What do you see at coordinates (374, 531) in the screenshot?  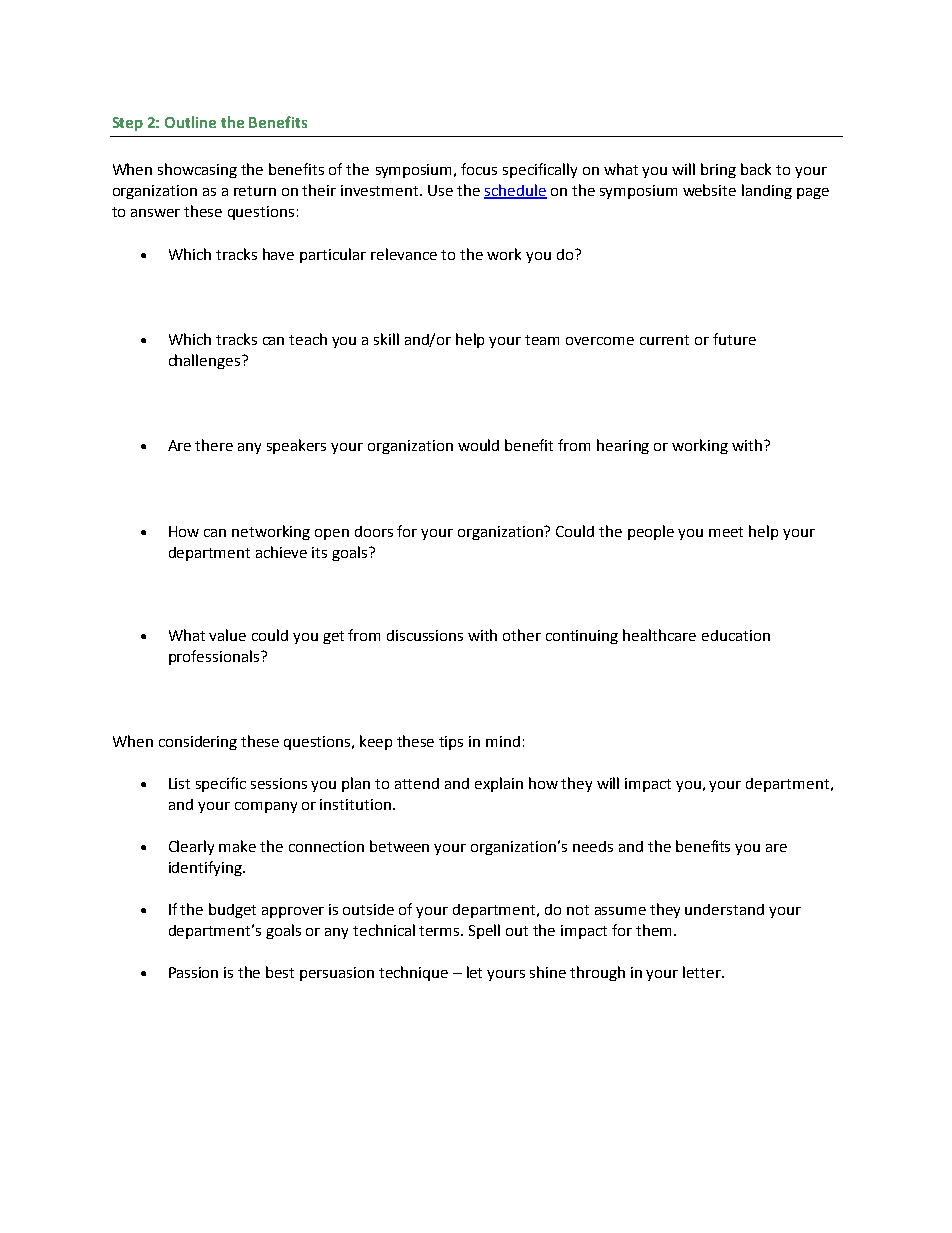 I see `doors` at bounding box center [374, 531].
